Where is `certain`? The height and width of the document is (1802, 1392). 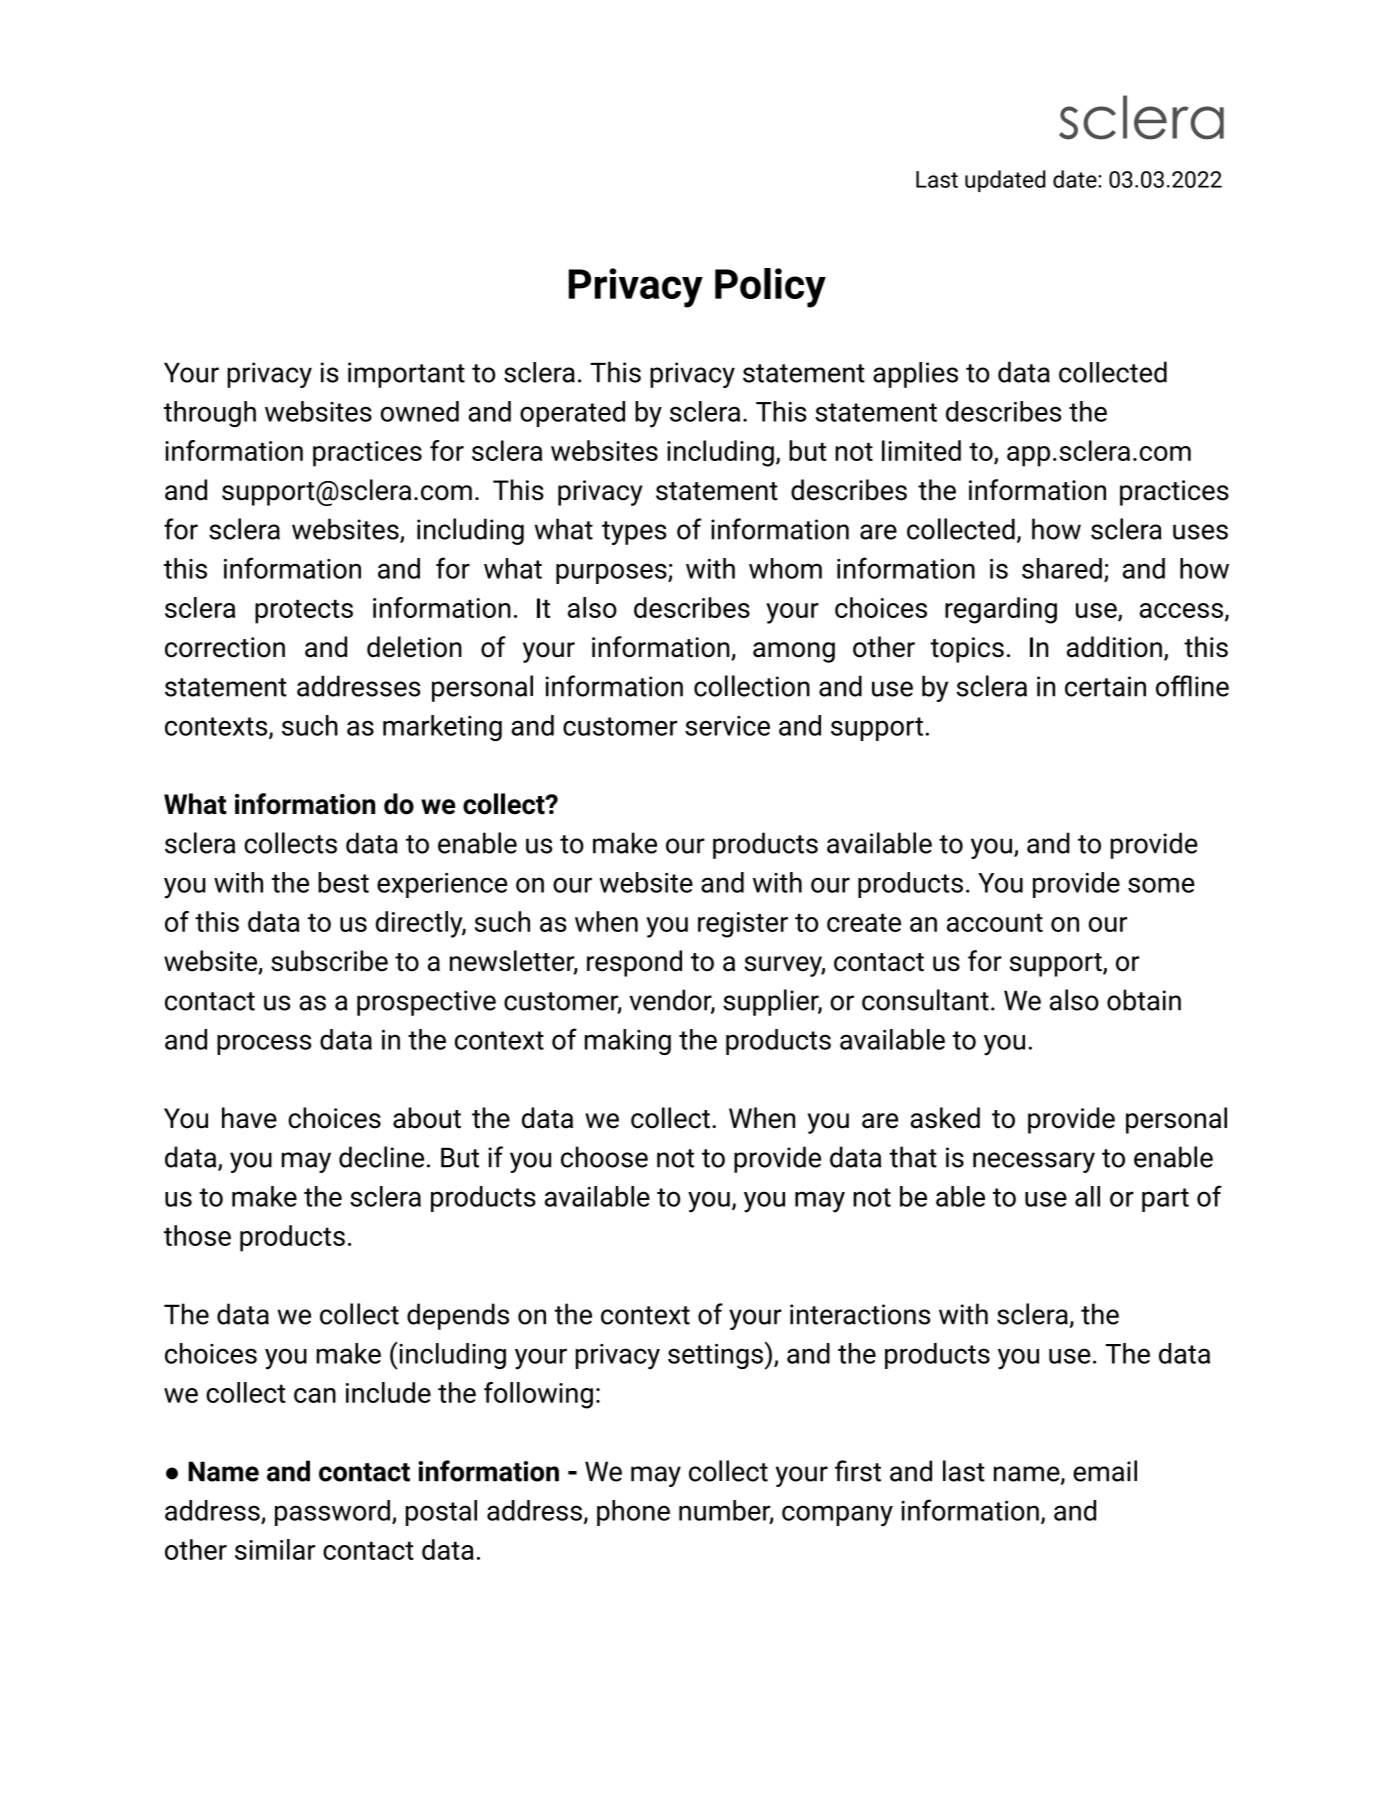
certain is located at coordinates (1105, 686).
